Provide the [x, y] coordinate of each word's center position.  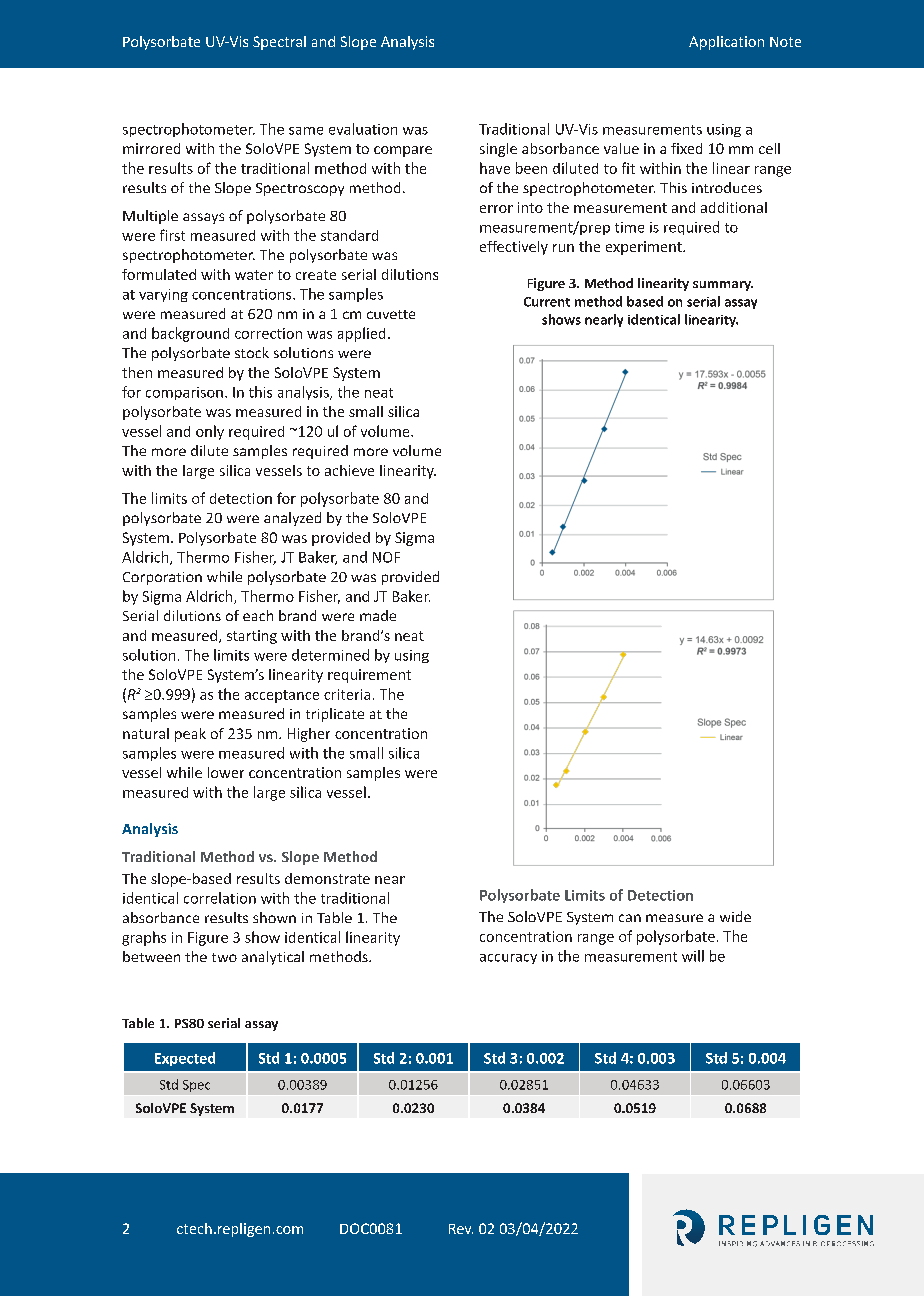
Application [726, 43]
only [210, 432]
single [498, 150]
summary [723, 286]
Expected [185, 1059]
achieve [349, 470]
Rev [461, 1229]
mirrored [151, 148]
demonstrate [327, 878]
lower [226, 772]
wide [735, 916]
